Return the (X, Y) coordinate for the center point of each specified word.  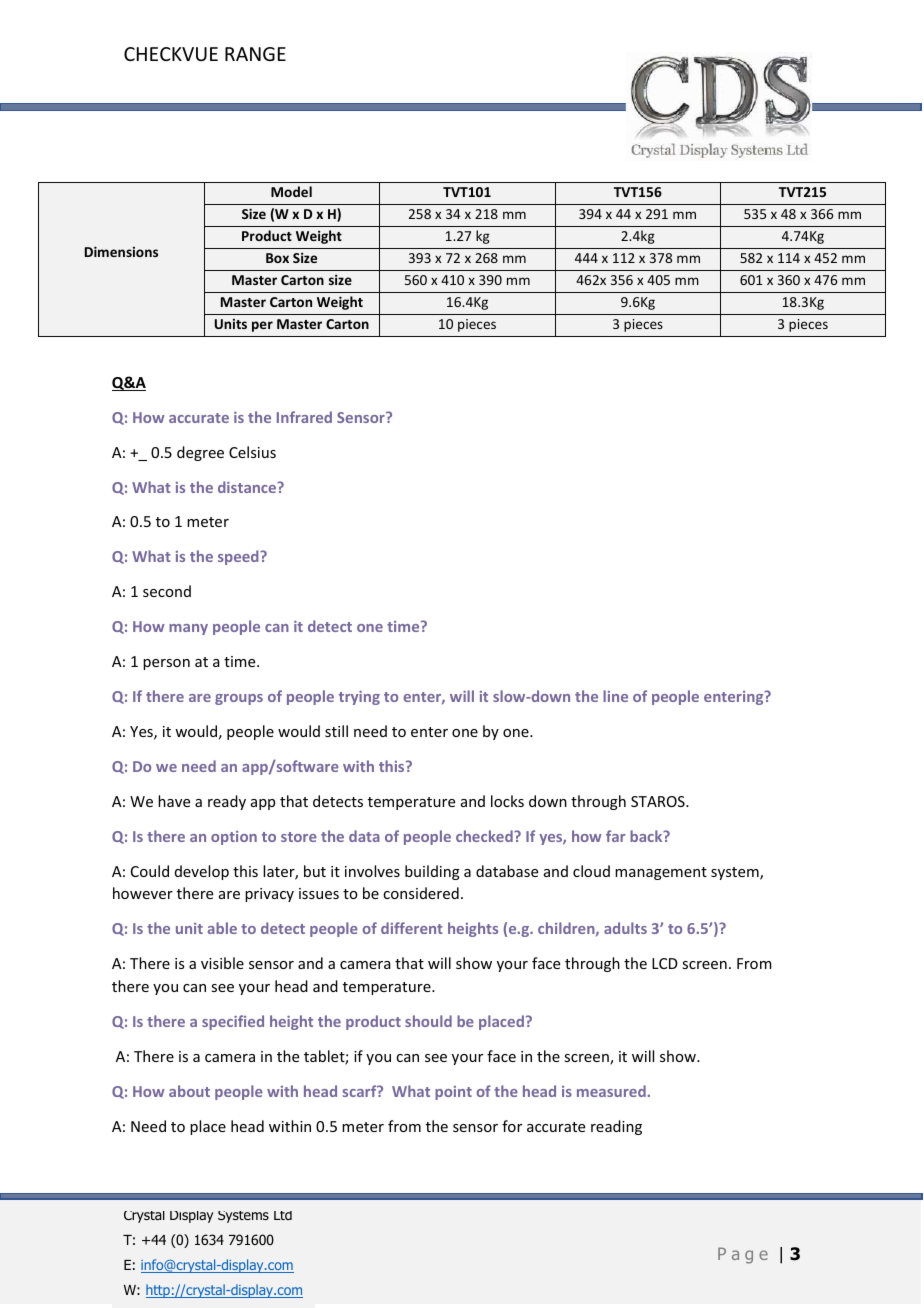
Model (291, 191)
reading (616, 1127)
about (189, 1091)
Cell (620, 291)
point (453, 1093)
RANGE (255, 54)
